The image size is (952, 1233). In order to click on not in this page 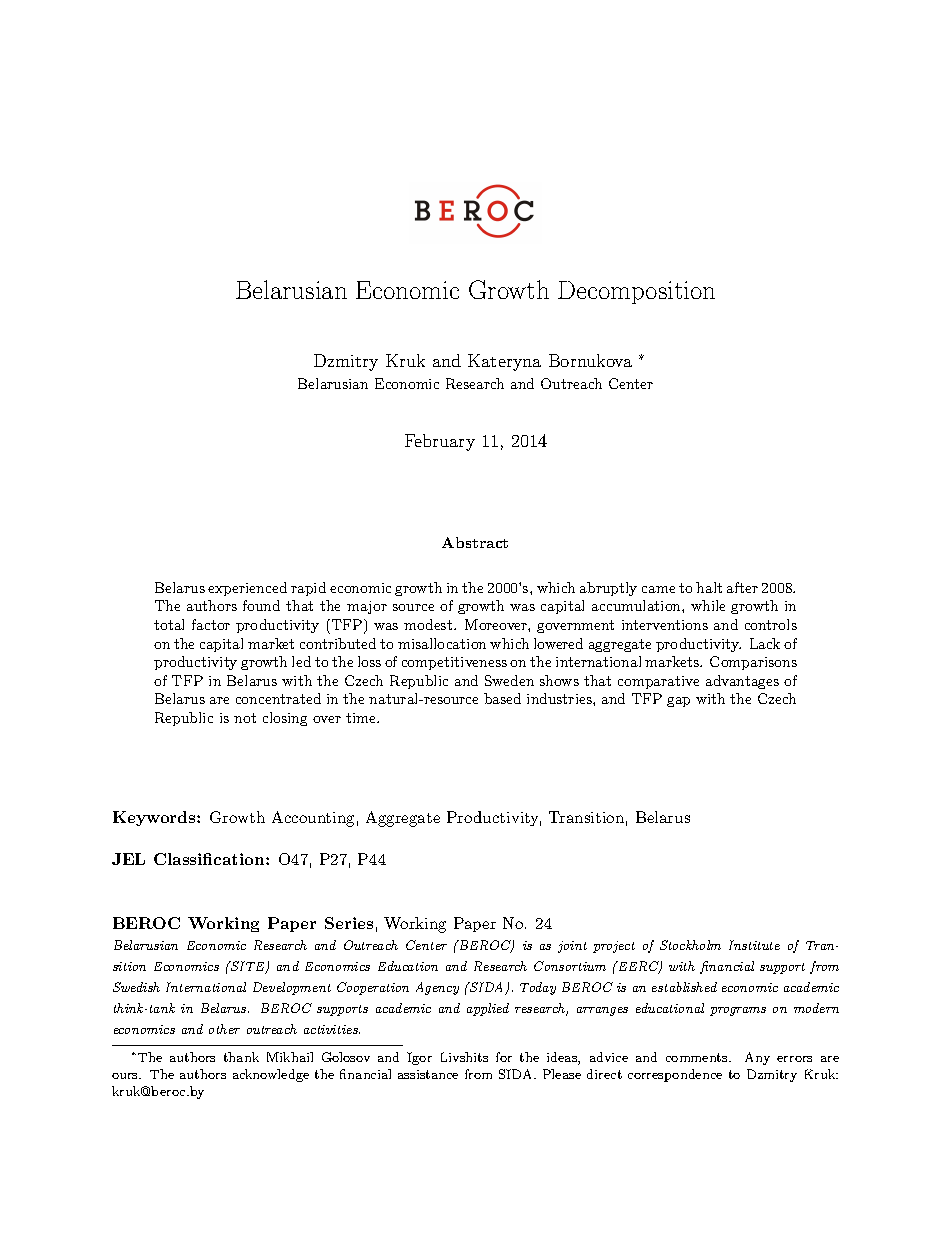, I will do `click(245, 718)`.
